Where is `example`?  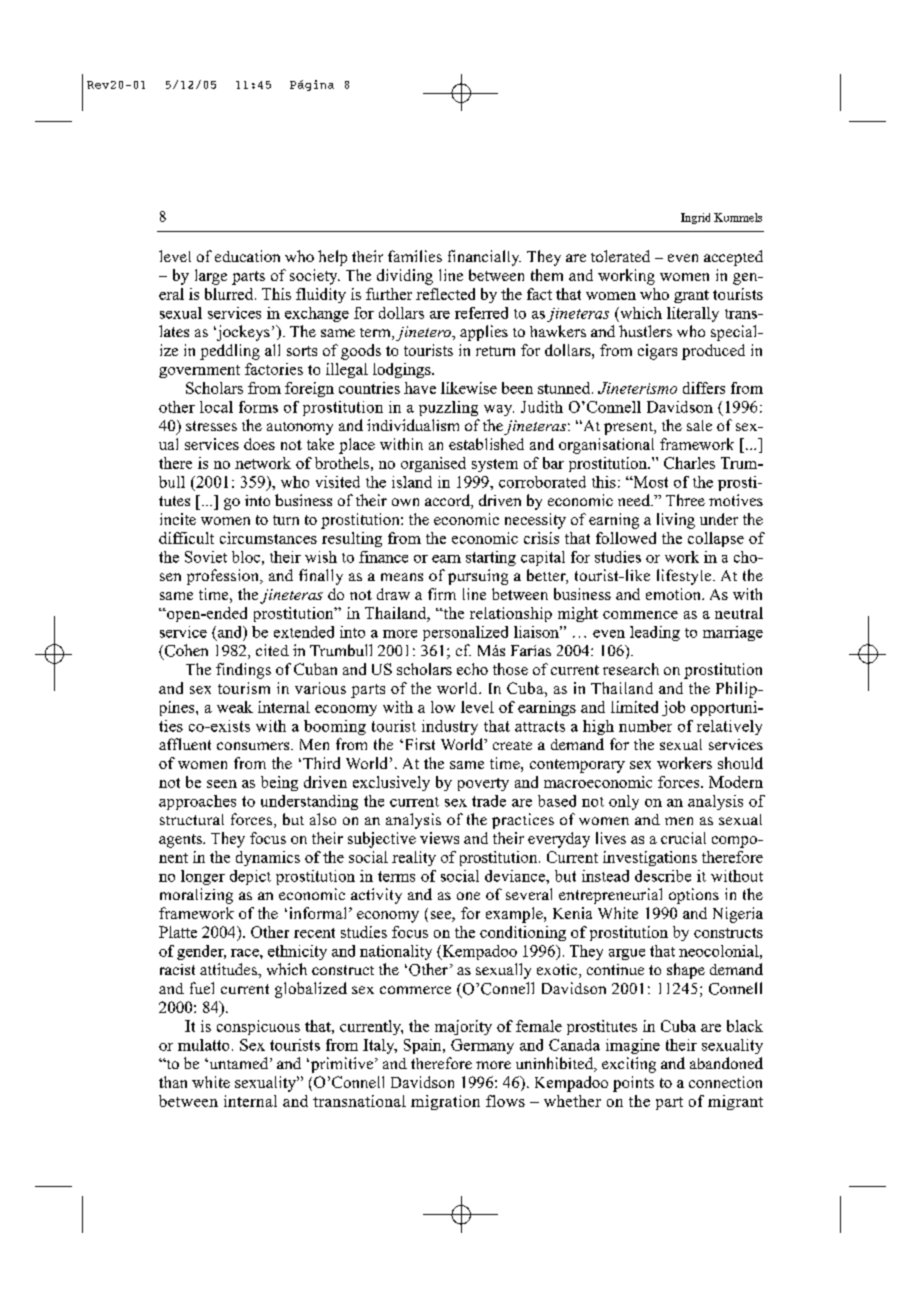
example is located at coordinates (515, 915).
